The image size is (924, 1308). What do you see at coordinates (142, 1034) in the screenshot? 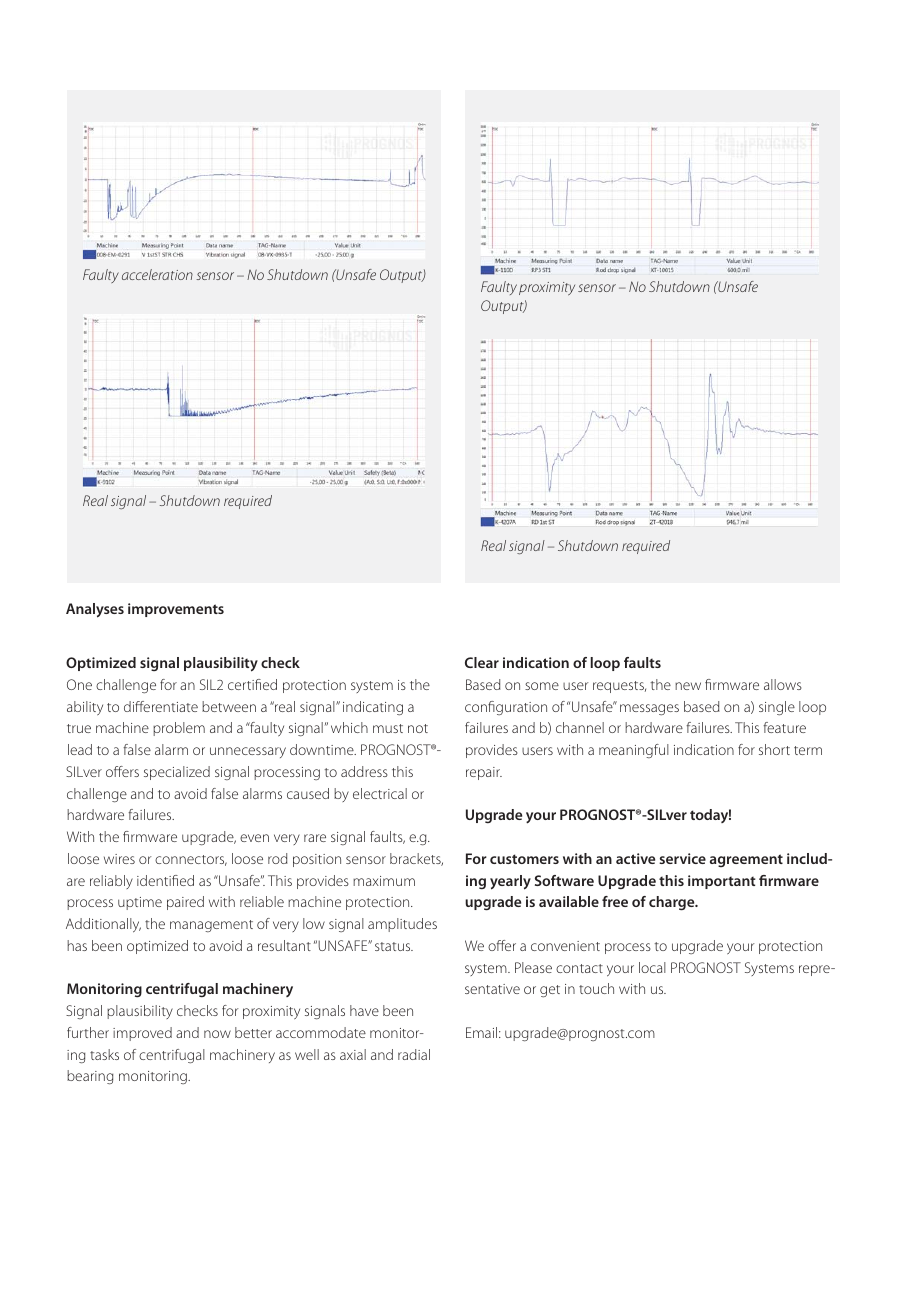
I see `improved` at bounding box center [142, 1034].
